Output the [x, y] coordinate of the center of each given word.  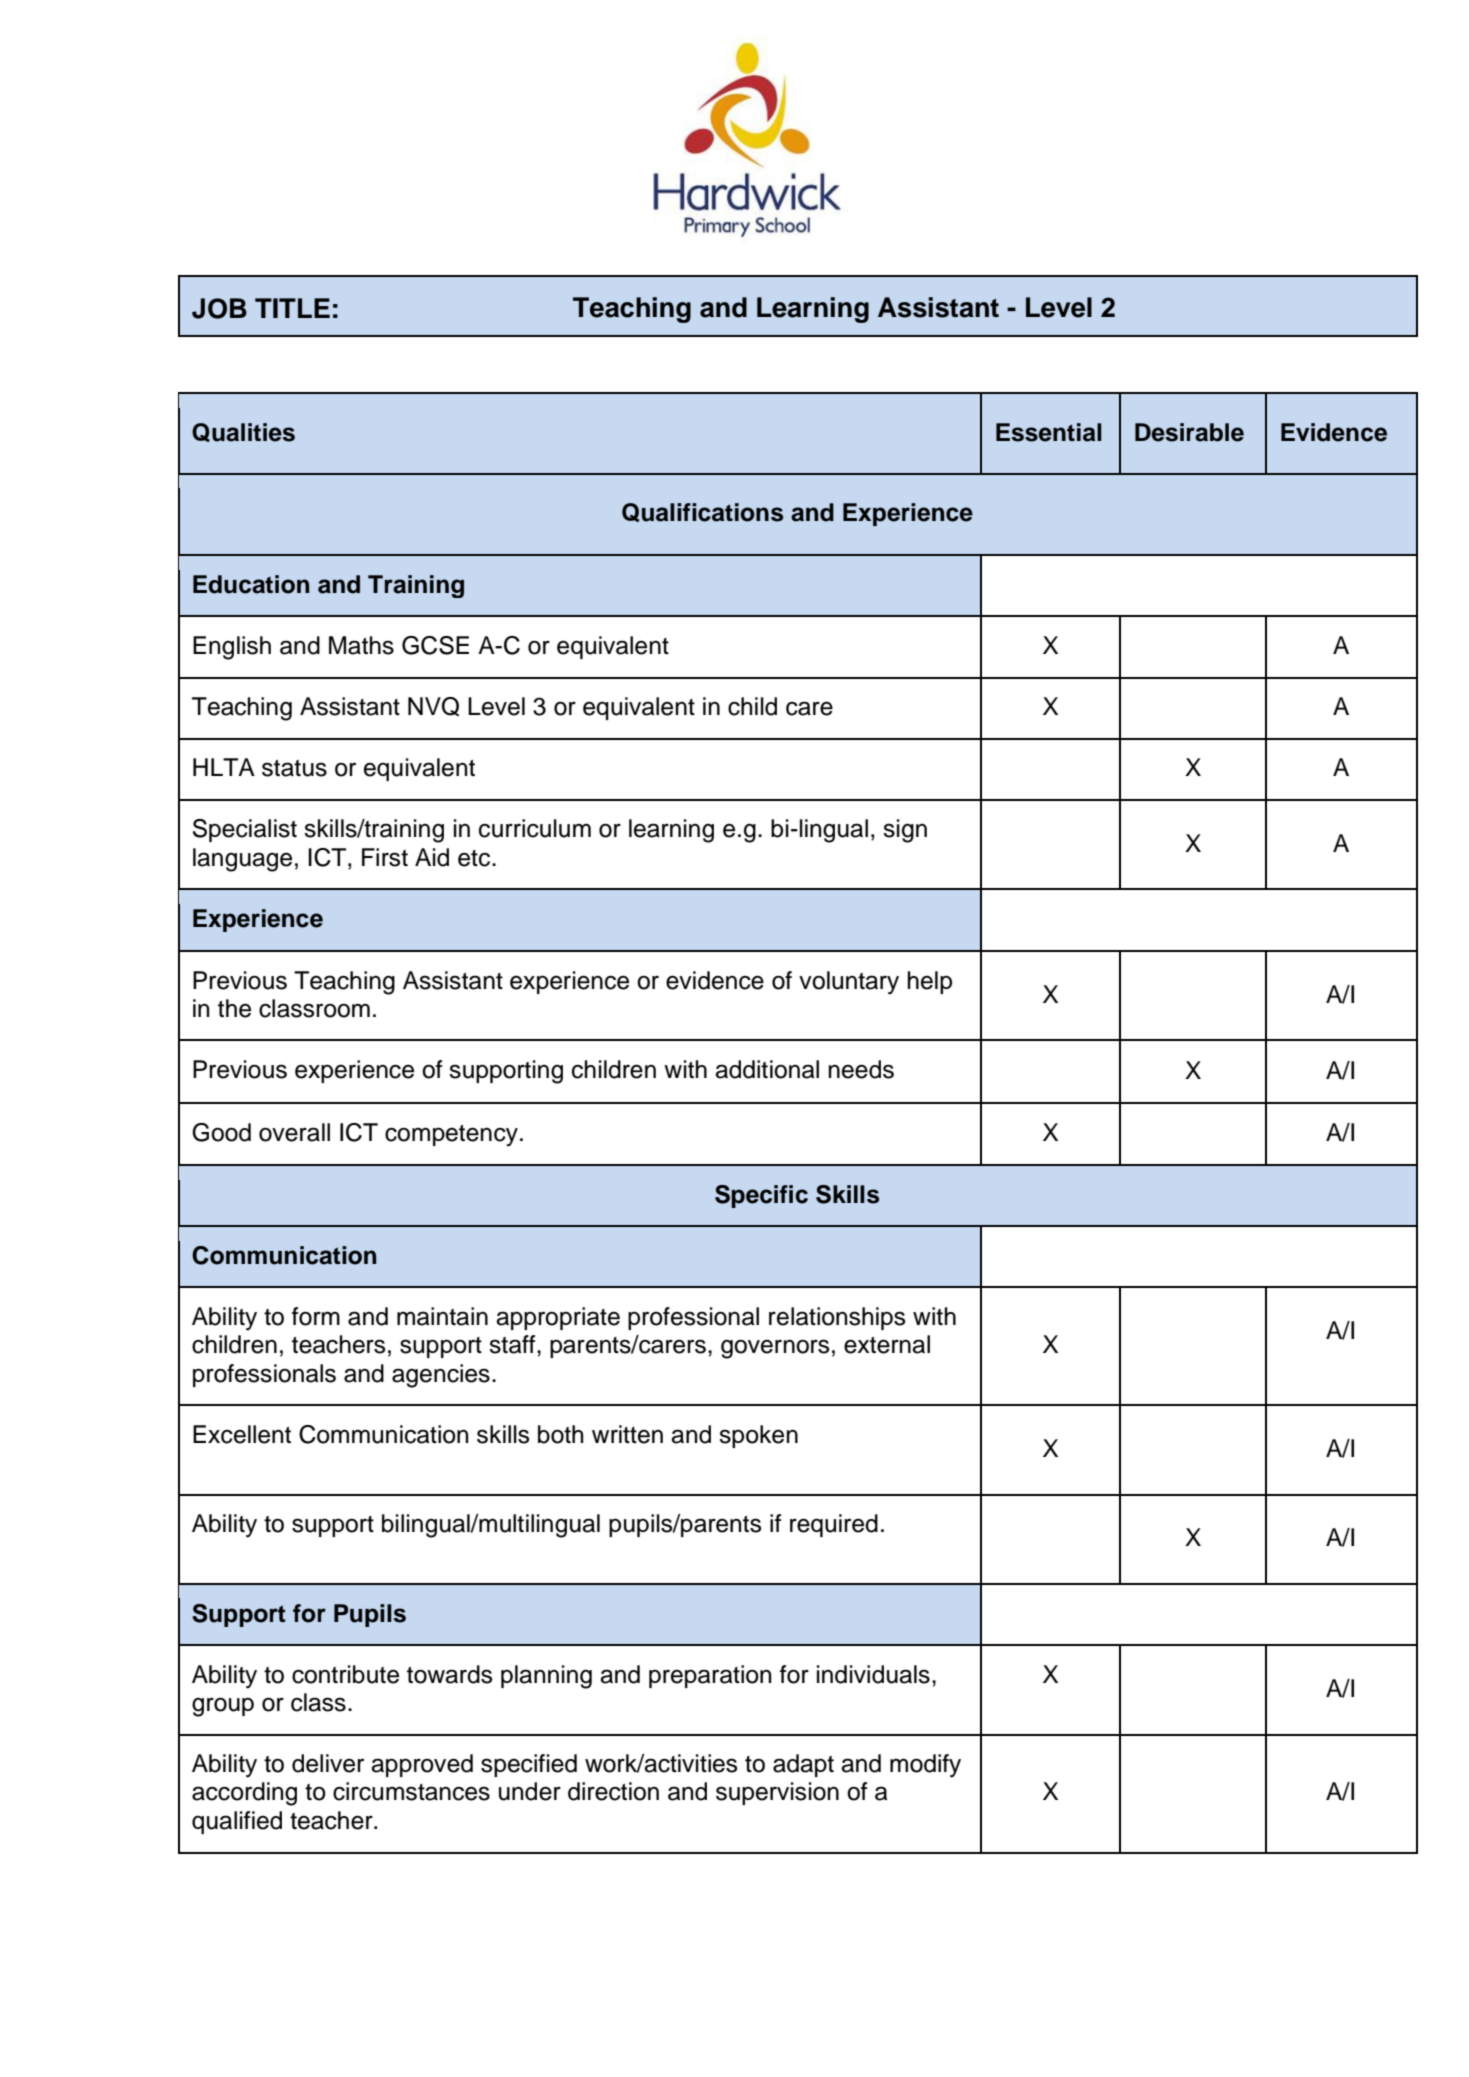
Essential [1049, 432]
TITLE [292, 308]
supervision [777, 1793]
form [316, 1316]
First [385, 857]
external [887, 1344]
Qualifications [702, 512]
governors [775, 1349]
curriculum [535, 828]
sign [905, 831]
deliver [328, 1763]
